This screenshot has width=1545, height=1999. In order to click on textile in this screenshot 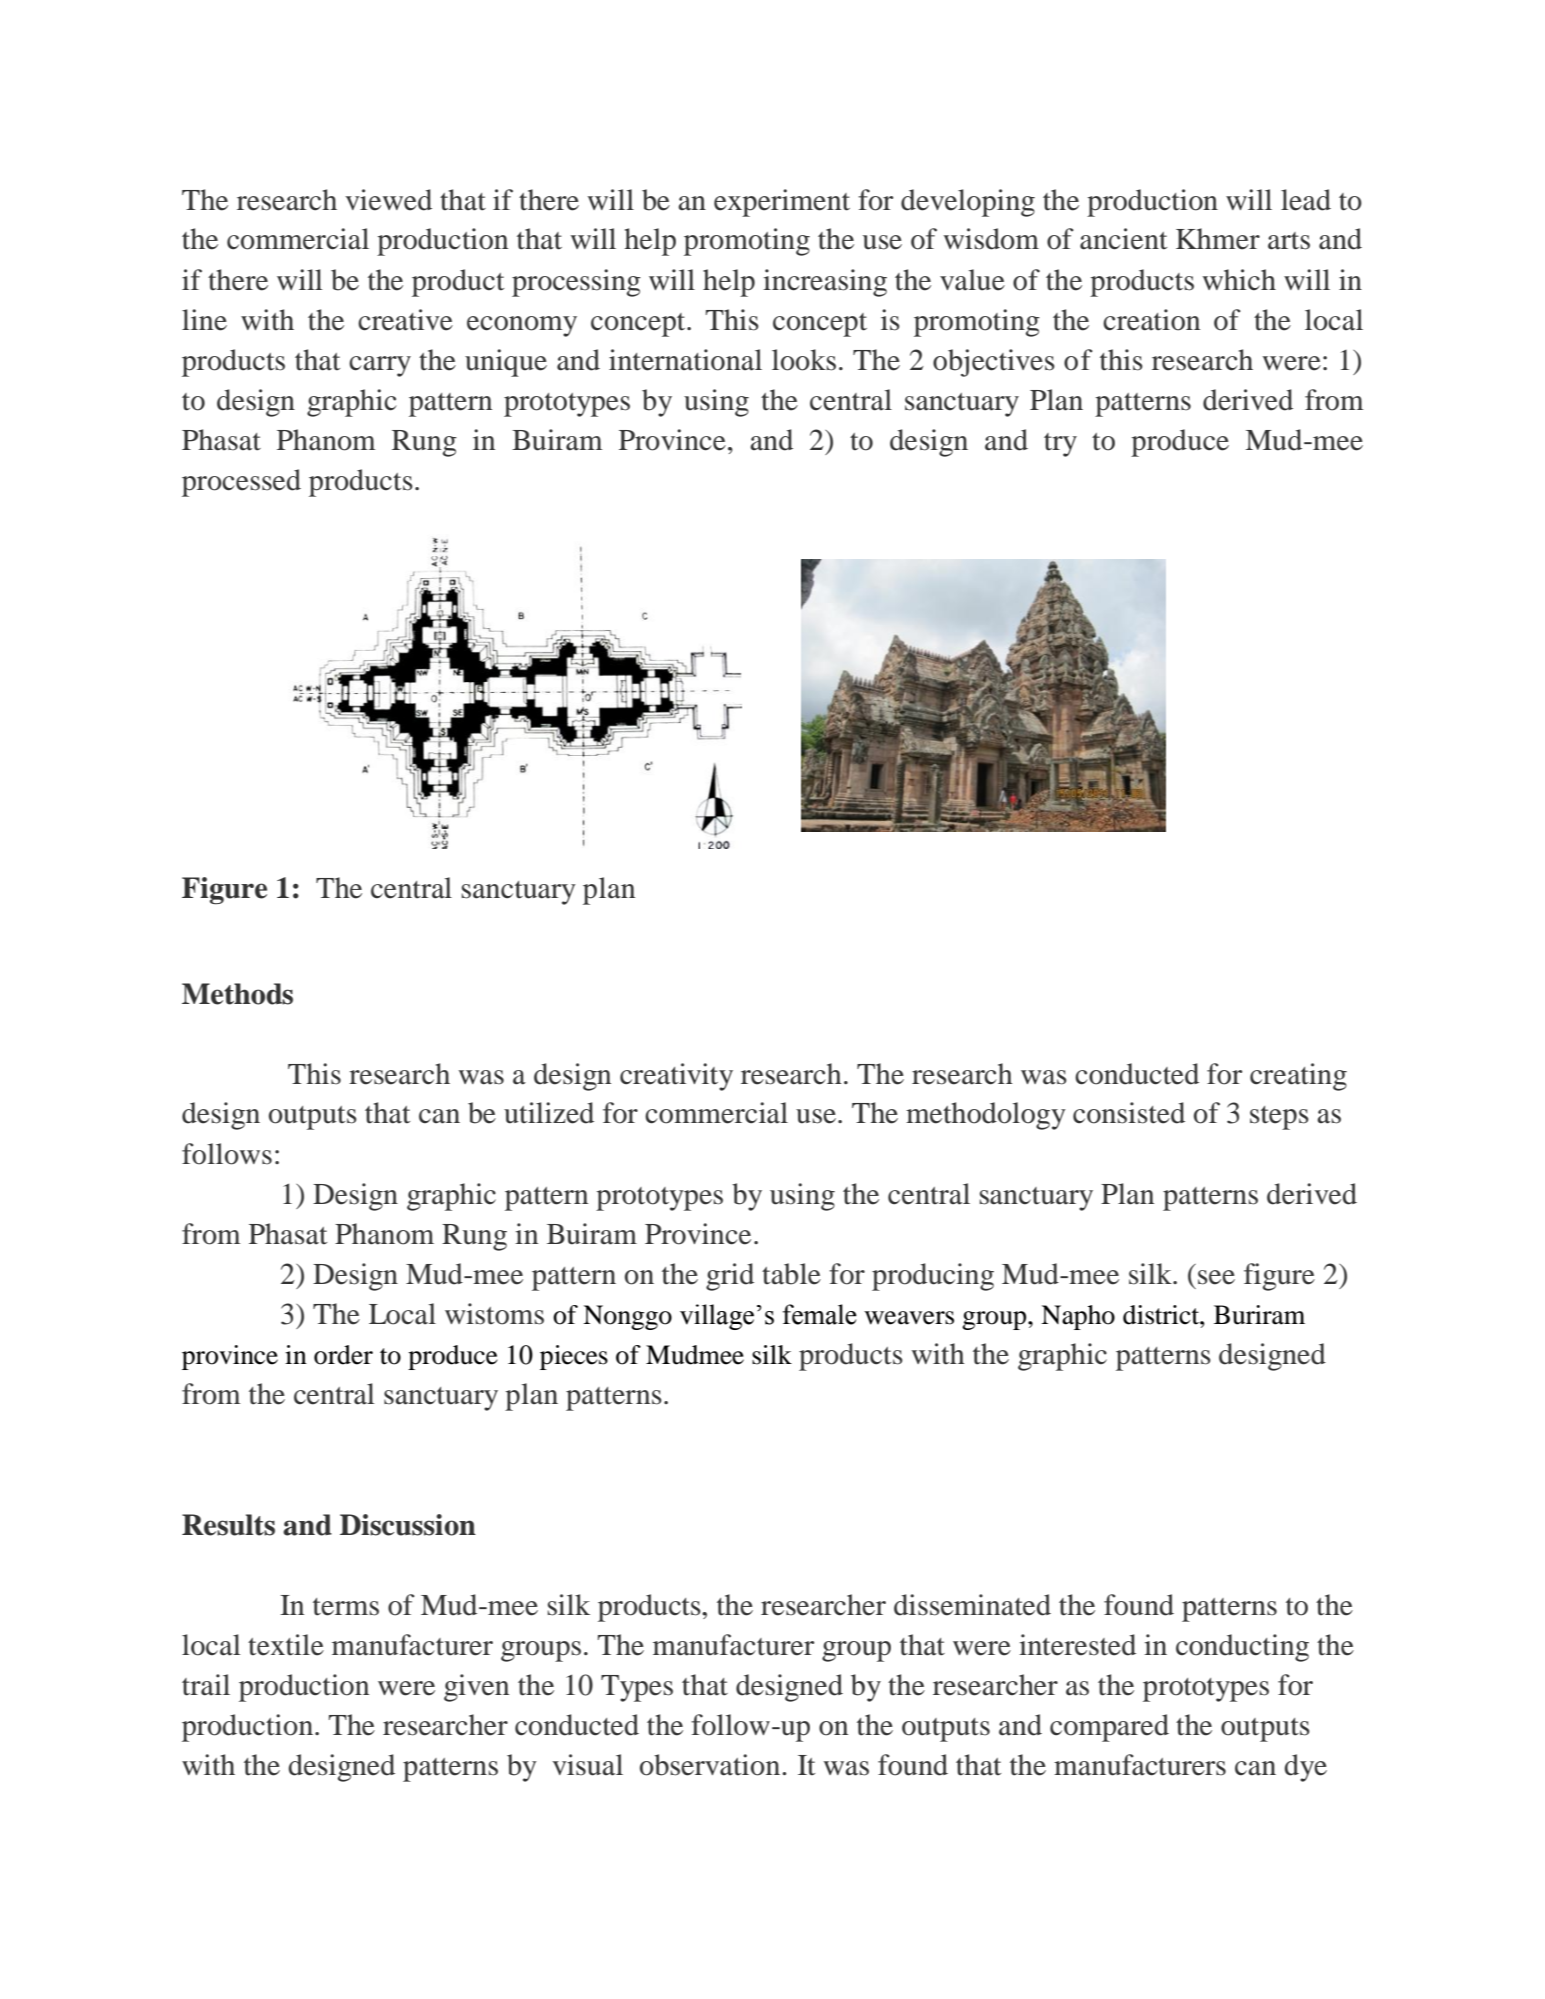, I will do `click(286, 1645)`.
